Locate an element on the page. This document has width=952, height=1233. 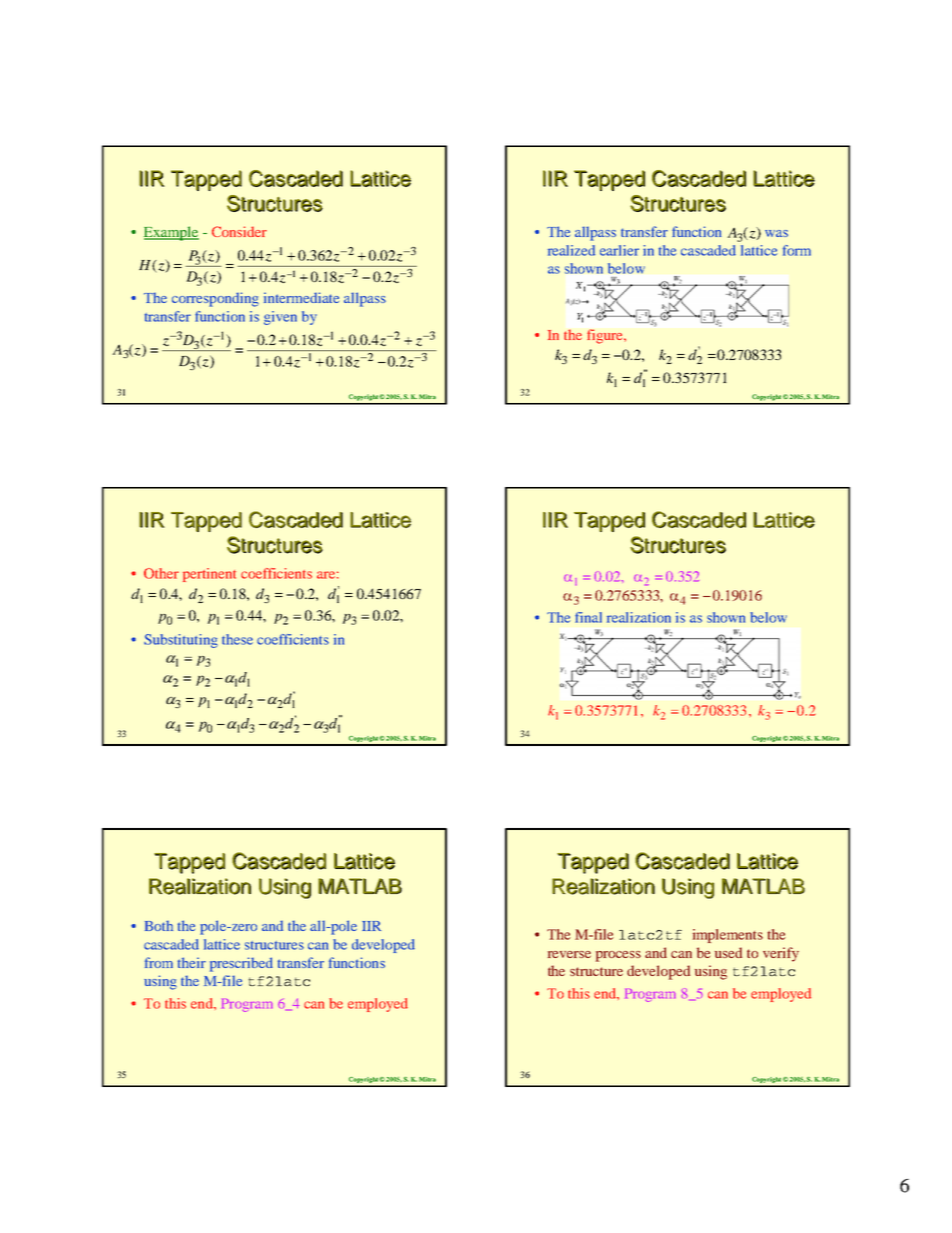
realized is located at coordinates (571, 250).
